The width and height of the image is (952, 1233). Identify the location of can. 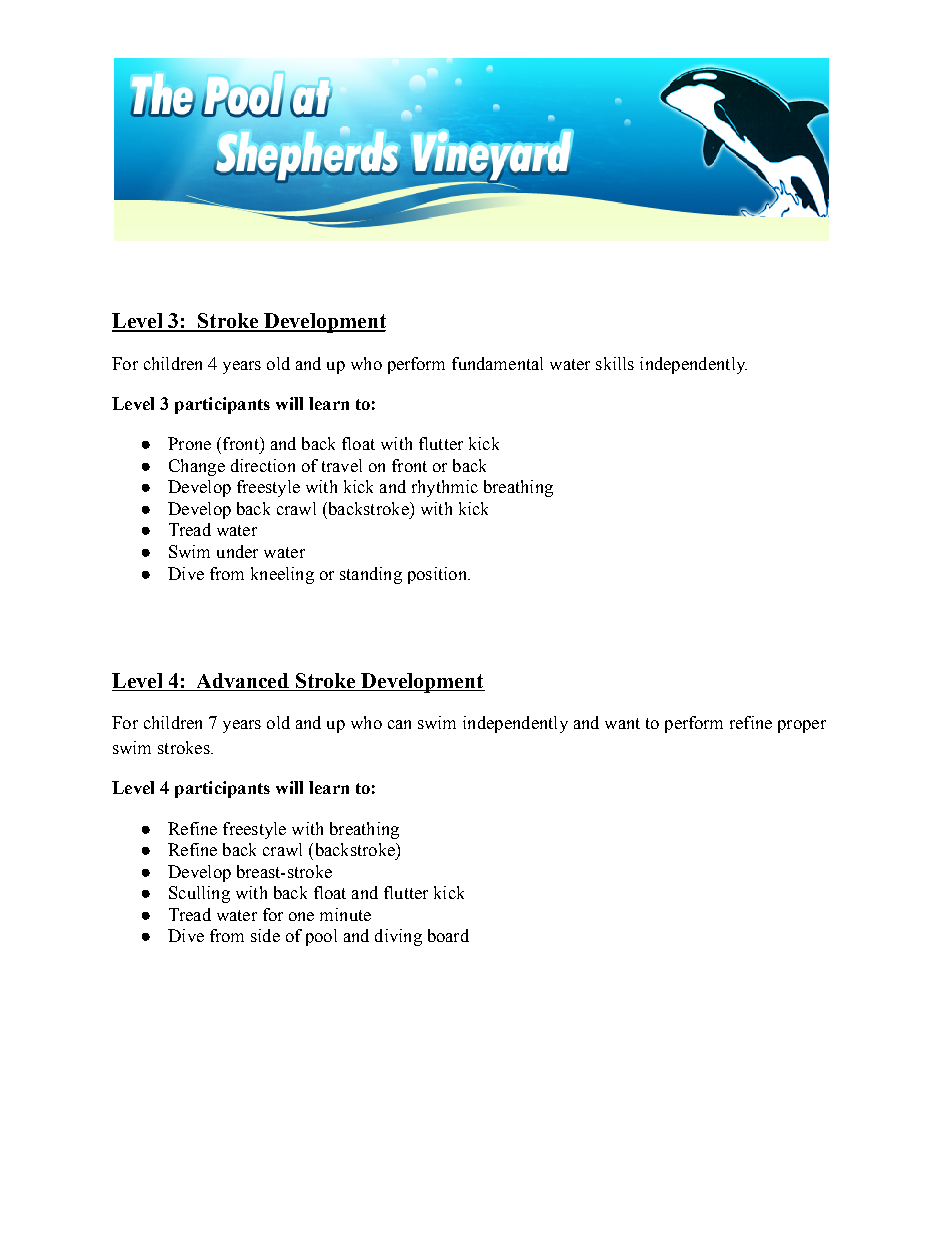
(399, 724).
